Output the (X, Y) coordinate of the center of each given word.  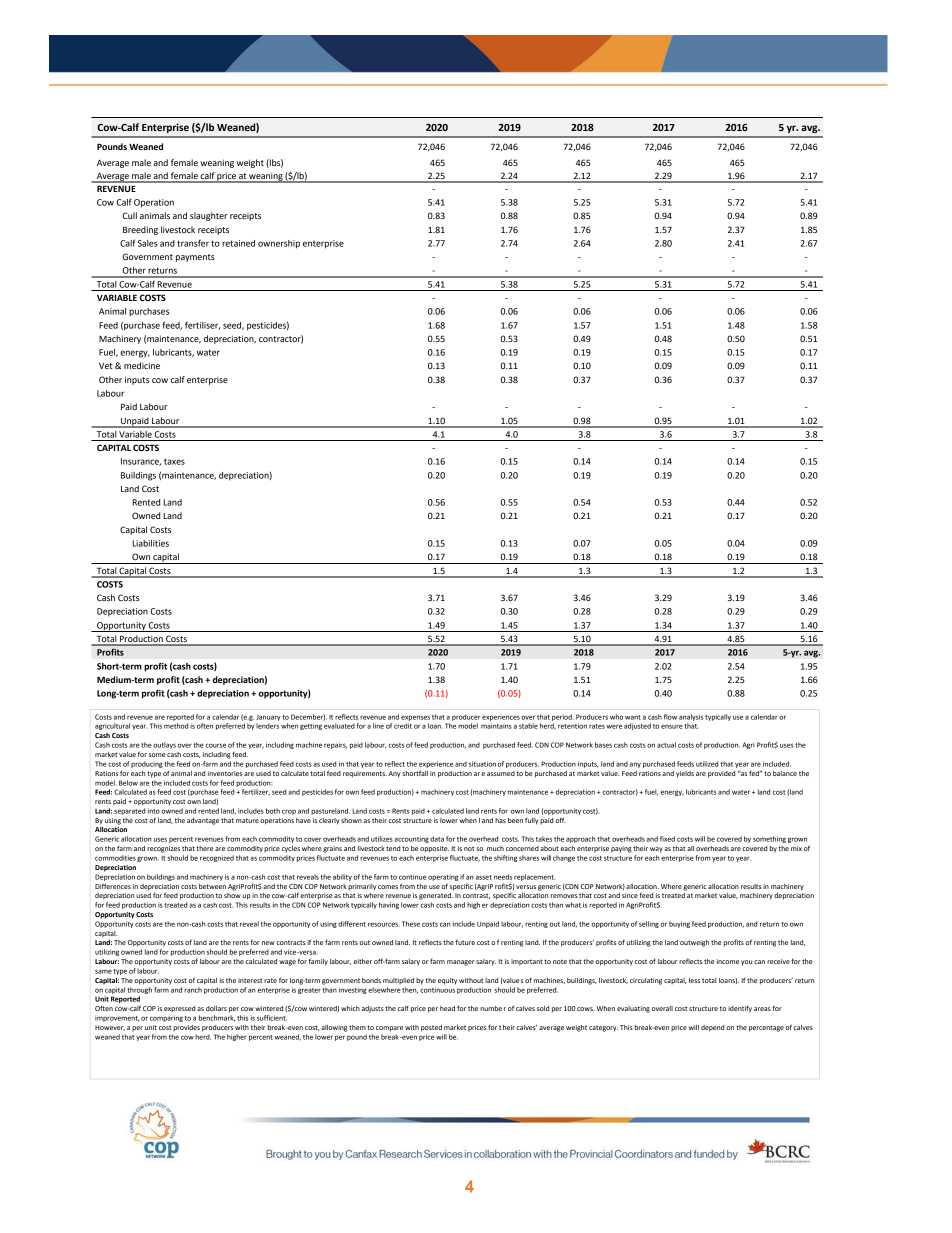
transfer (193, 243)
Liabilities (150, 543)
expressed (179, 1009)
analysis (691, 717)
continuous (437, 990)
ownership (279, 244)
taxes (174, 461)
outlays (164, 745)
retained (238, 243)
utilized (707, 764)
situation (482, 764)
